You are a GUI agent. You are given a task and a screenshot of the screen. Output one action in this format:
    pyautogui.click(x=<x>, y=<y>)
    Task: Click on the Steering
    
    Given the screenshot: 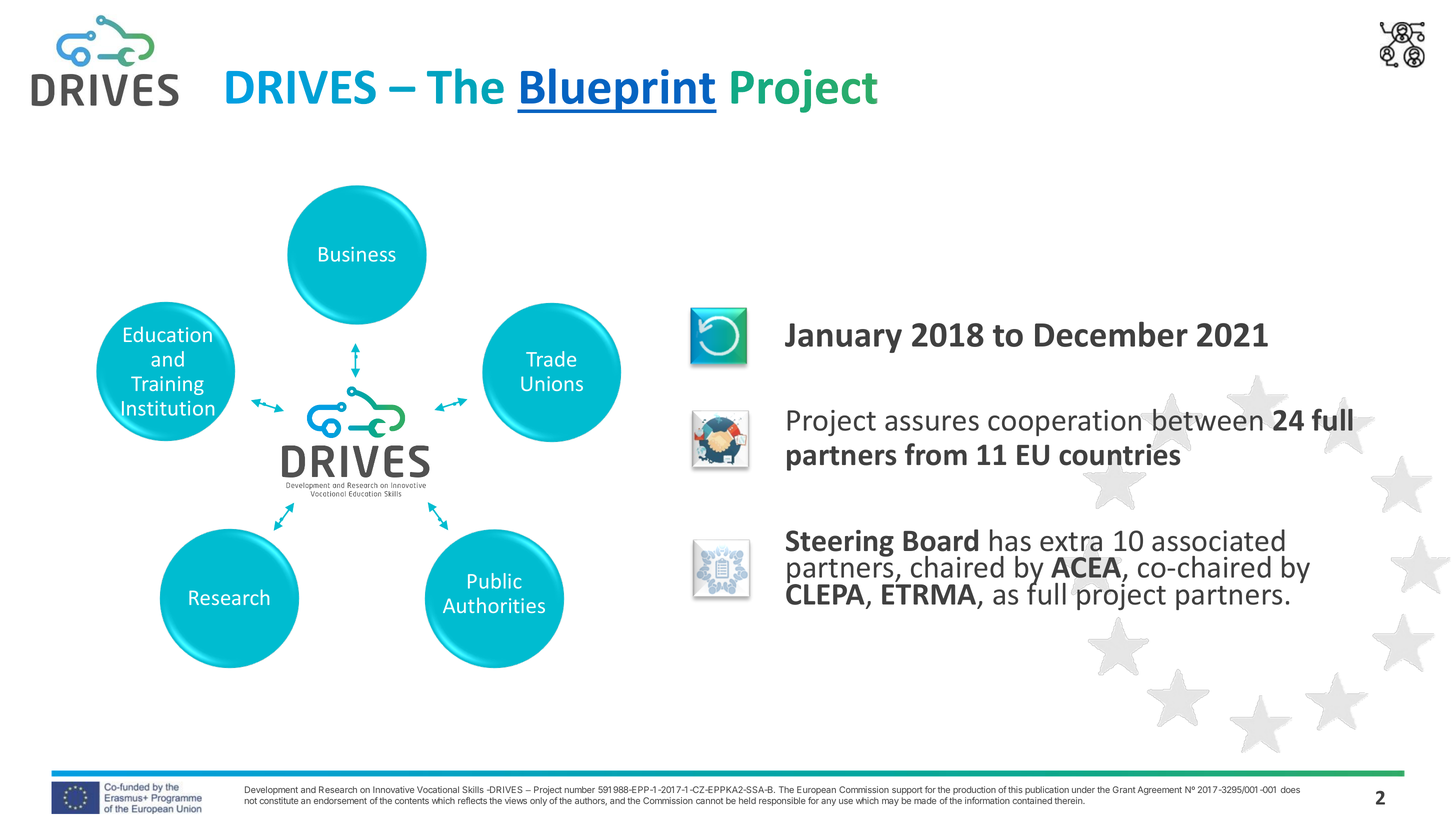 What is the action you would take?
    pyautogui.click(x=840, y=543)
